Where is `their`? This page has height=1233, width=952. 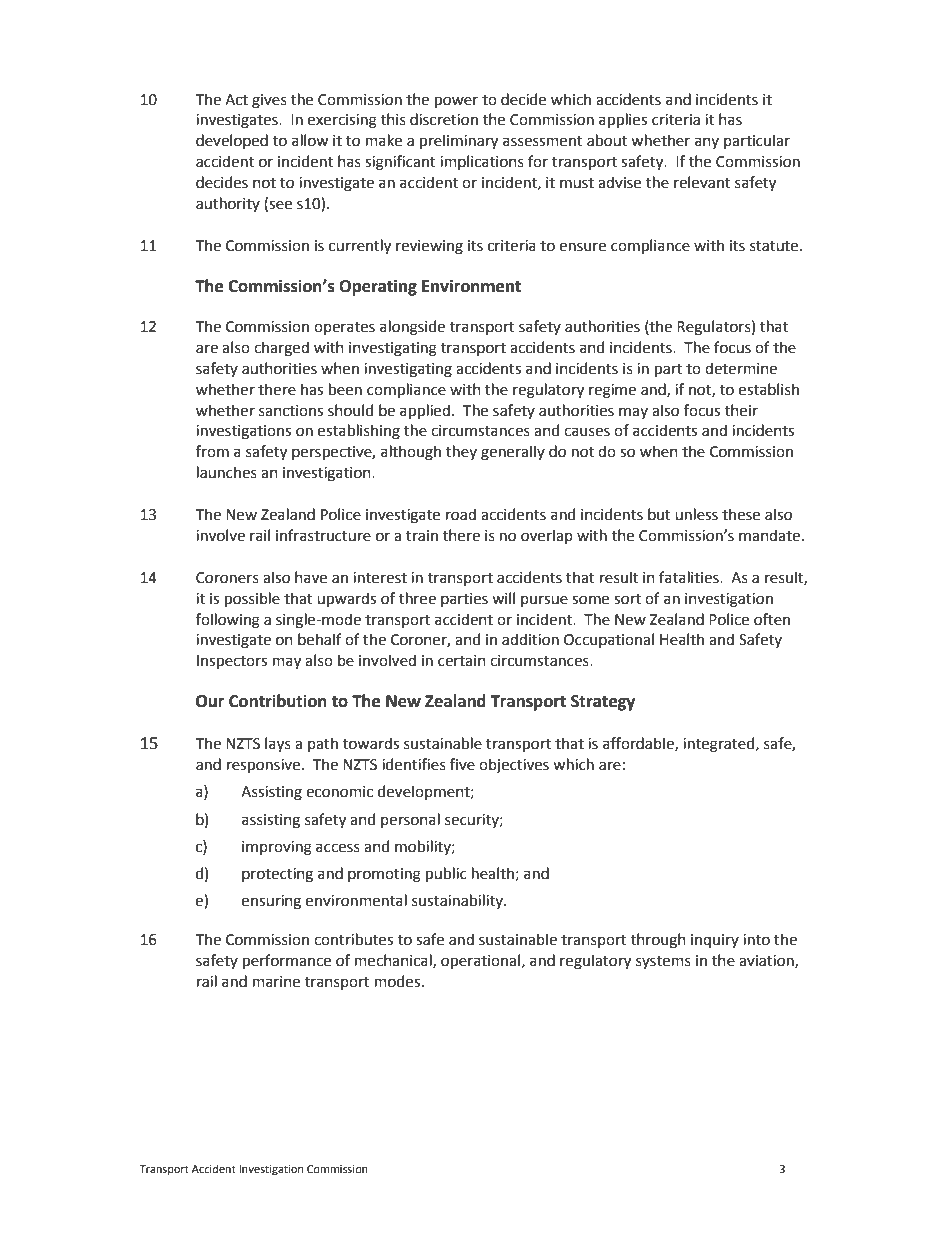 their is located at coordinates (741, 410).
